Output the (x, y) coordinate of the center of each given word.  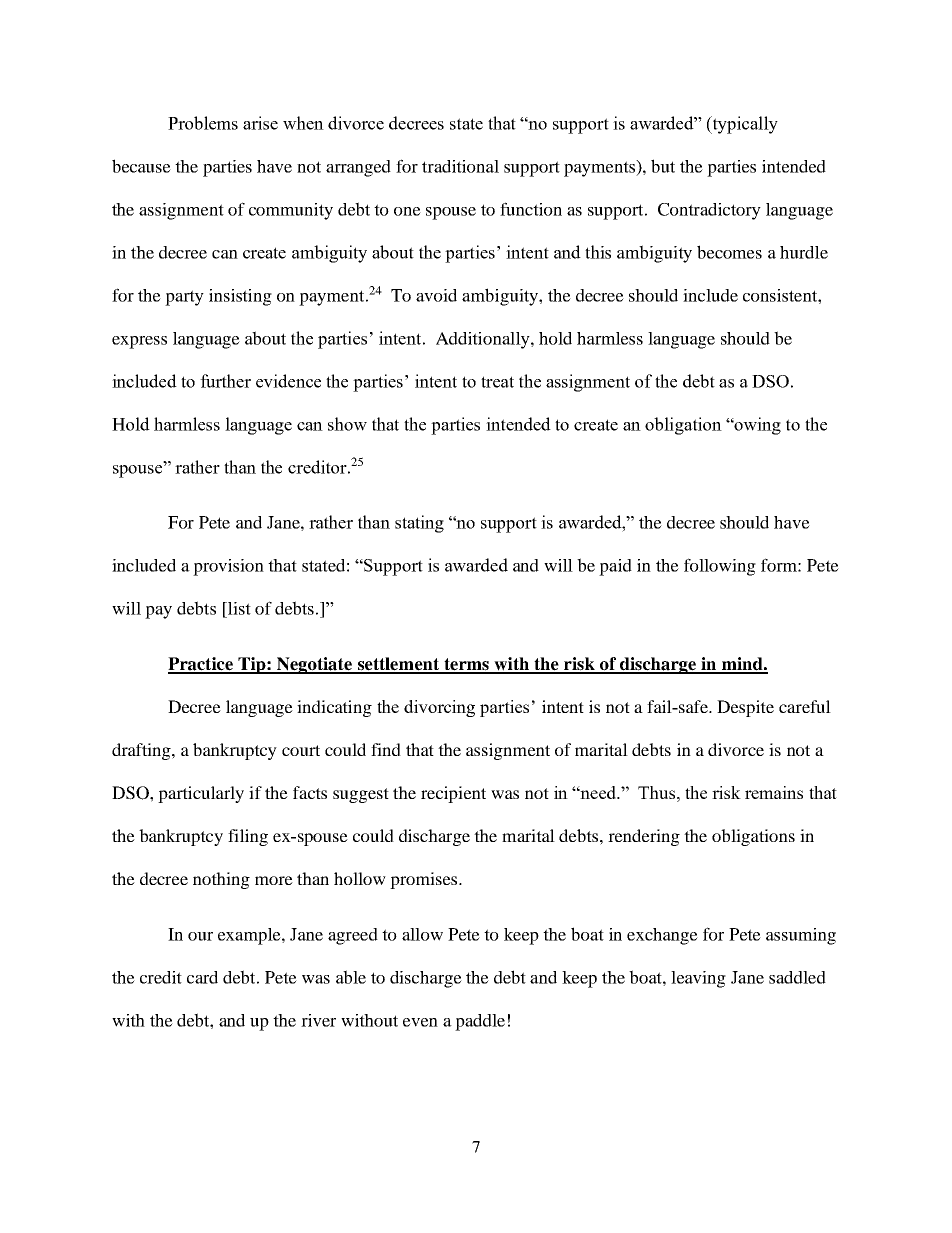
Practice (201, 665)
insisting (240, 297)
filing (248, 837)
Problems (203, 123)
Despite (745, 708)
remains (774, 792)
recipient (453, 794)
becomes (729, 252)
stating (419, 524)
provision (228, 567)
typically (744, 125)
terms (466, 665)
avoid (436, 295)
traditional (460, 166)
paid (615, 567)
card (202, 977)
